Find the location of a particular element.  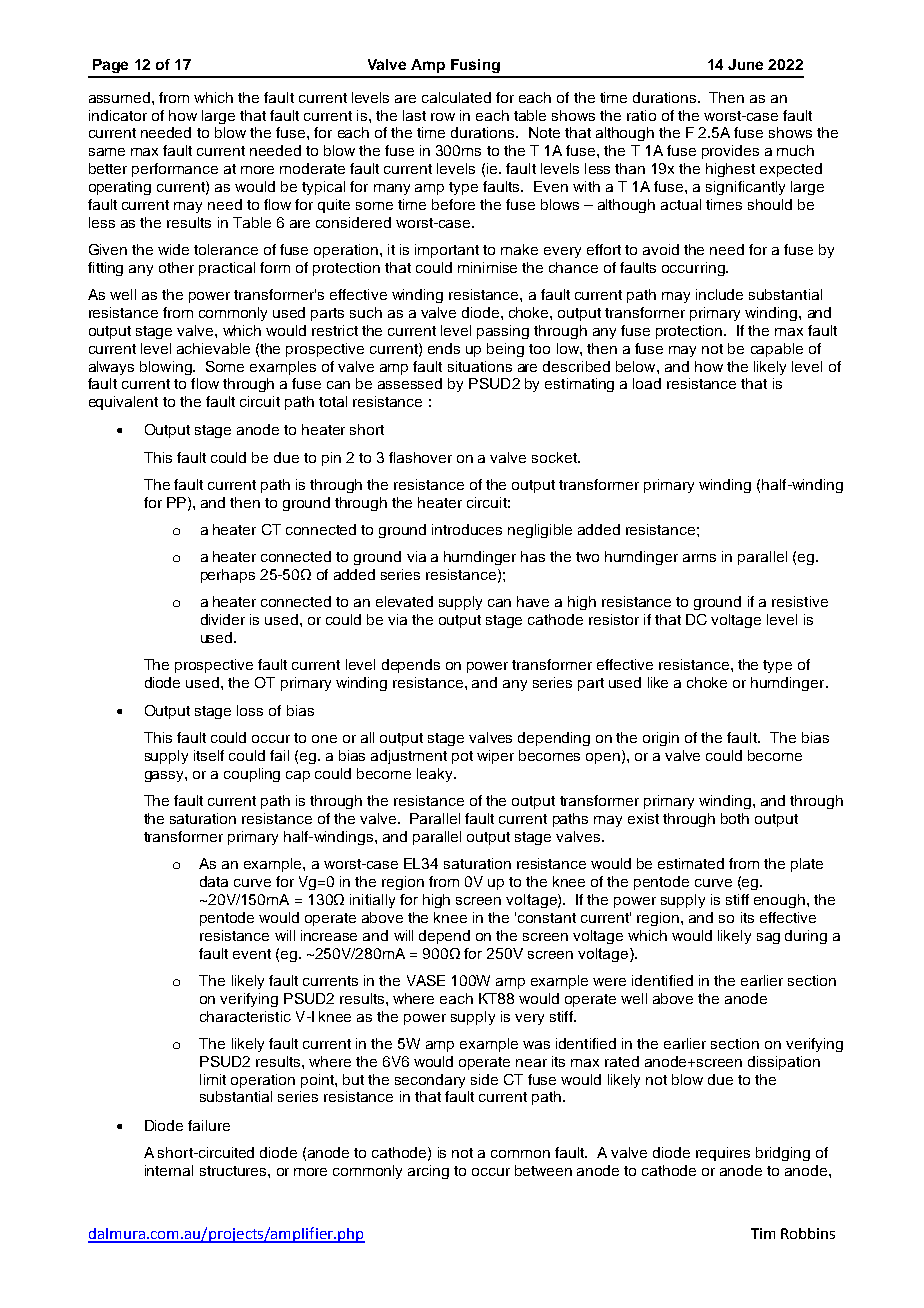

calculated is located at coordinates (456, 97).
